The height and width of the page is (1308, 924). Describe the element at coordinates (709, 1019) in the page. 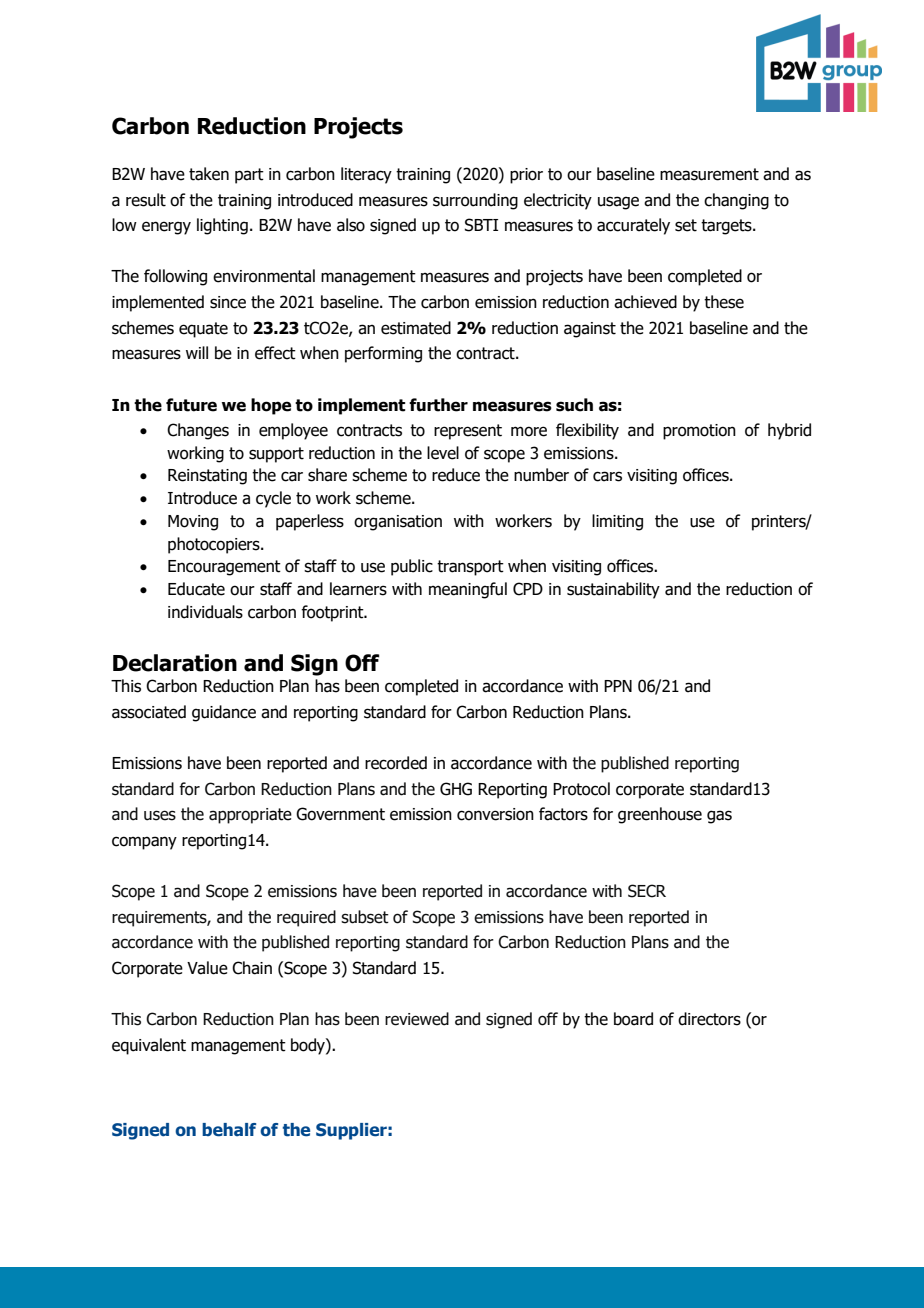

I see `directors` at that location.
